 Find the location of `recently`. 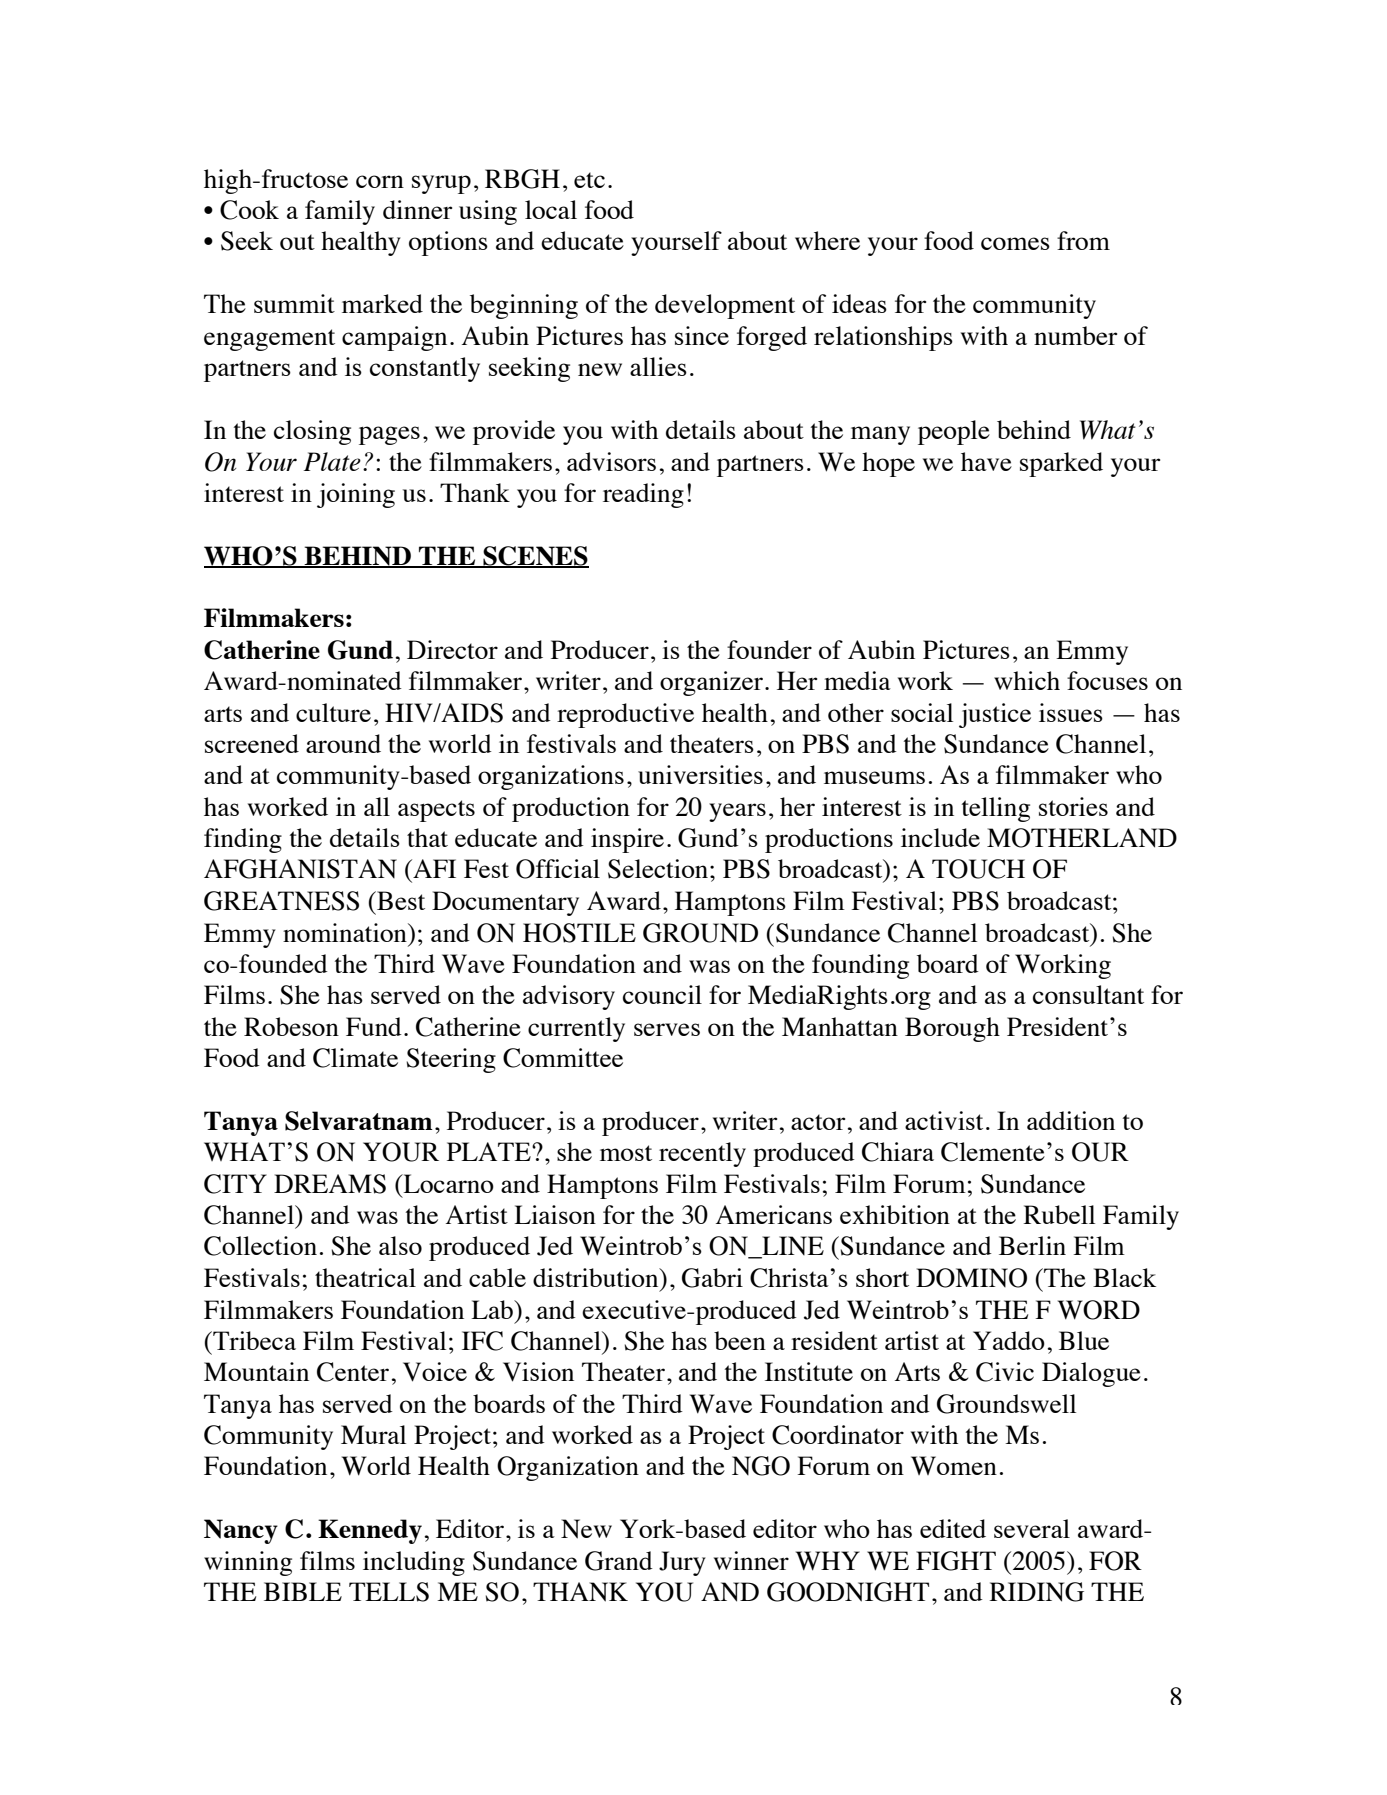

recently is located at coordinates (702, 1154).
